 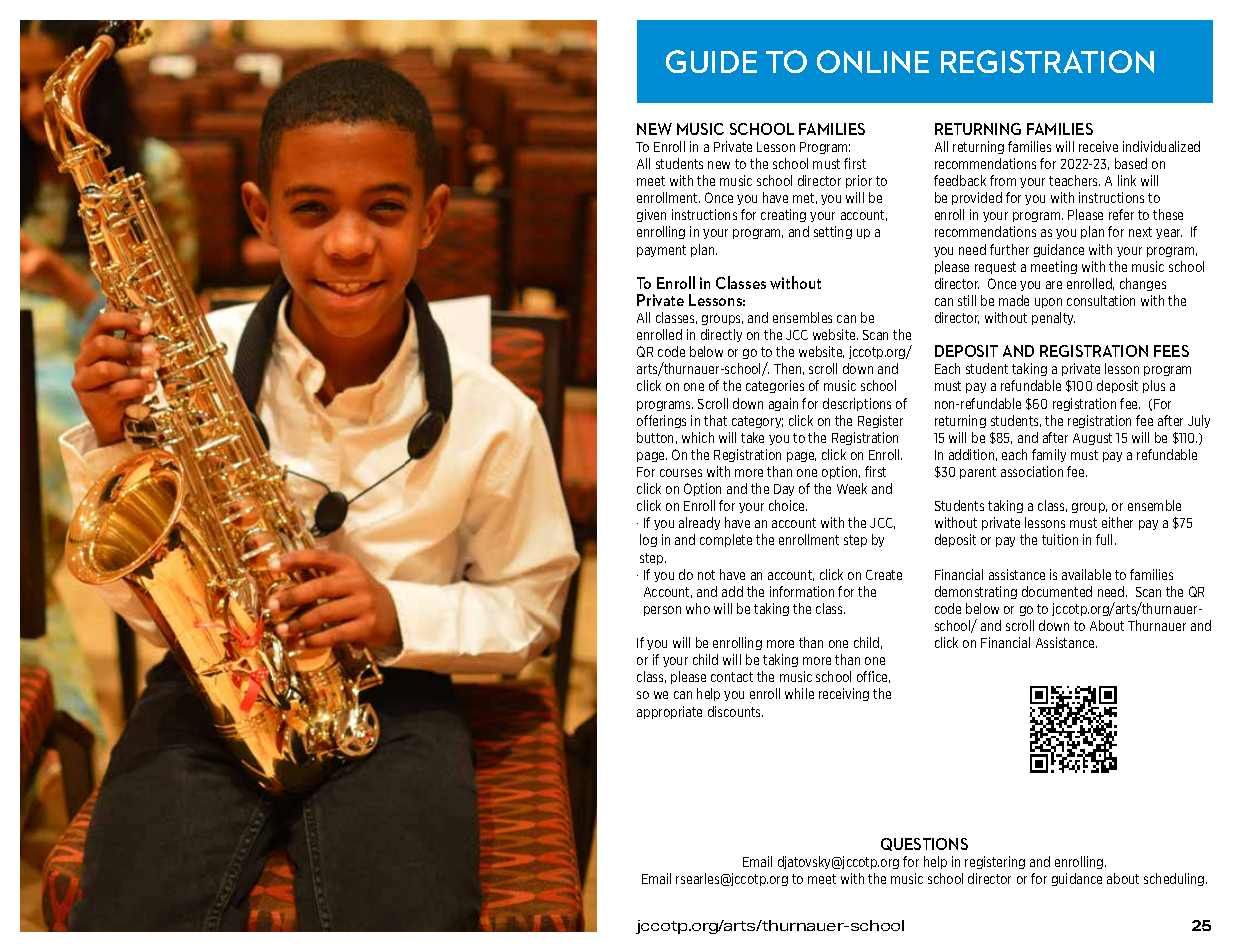 What do you see at coordinates (1161, 146) in the screenshot?
I see `individualized` at bounding box center [1161, 146].
